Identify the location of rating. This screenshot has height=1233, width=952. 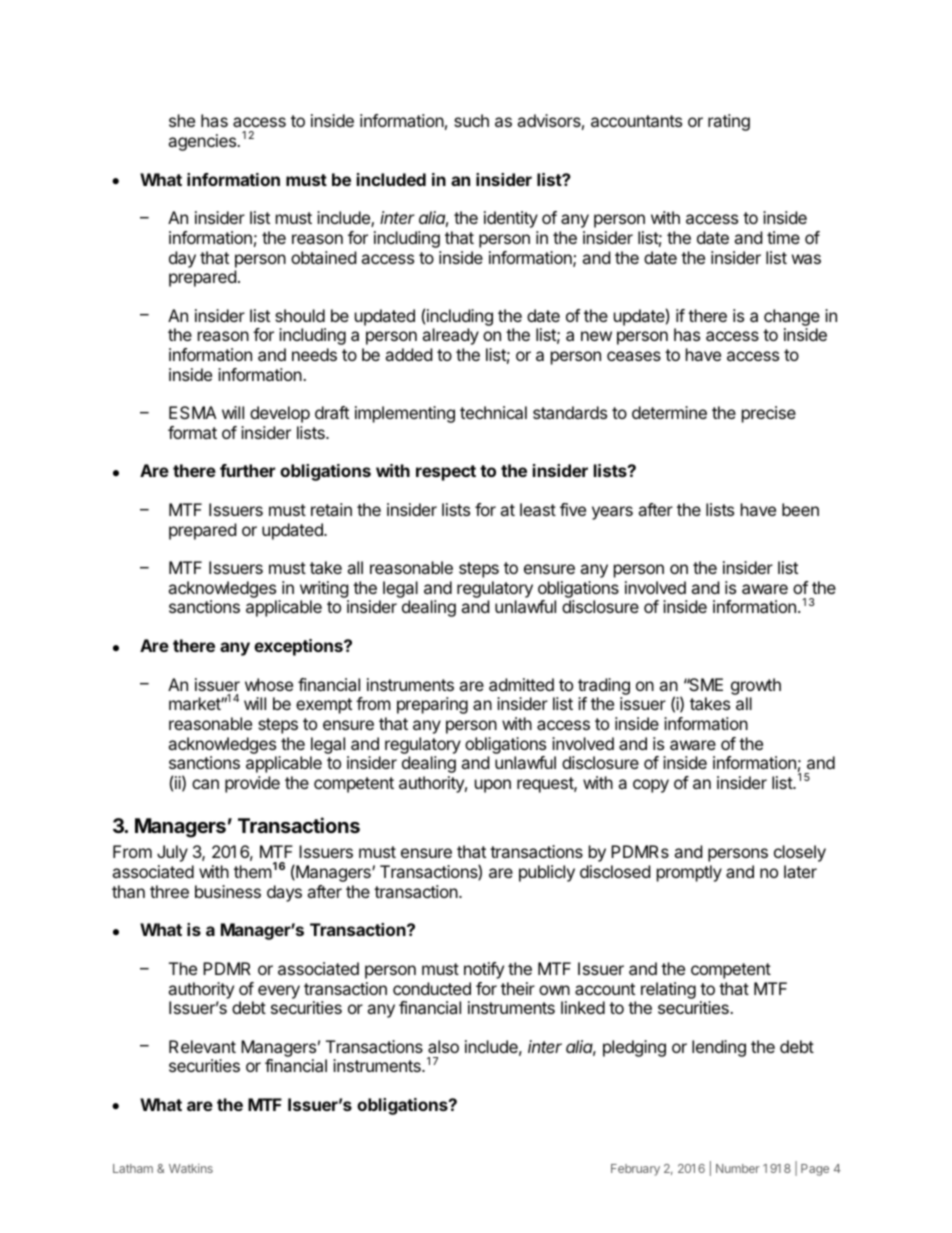
(729, 122).
